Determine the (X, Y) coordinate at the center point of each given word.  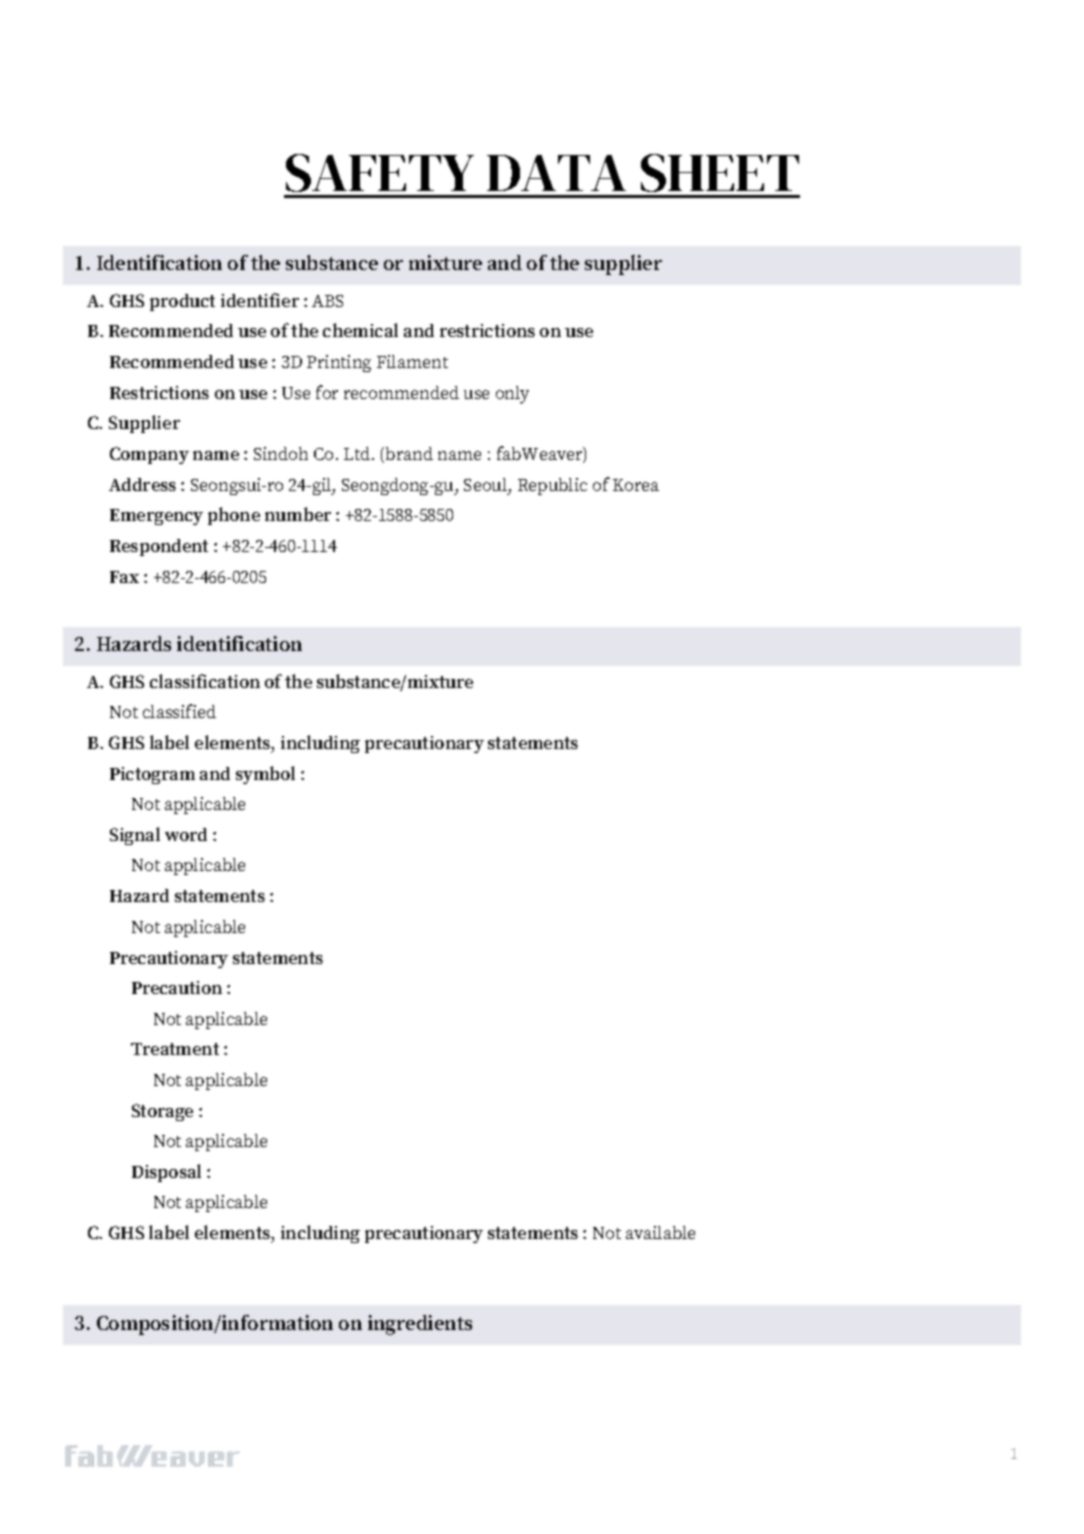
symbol (265, 775)
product (182, 302)
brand (409, 453)
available (660, 1232)
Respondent (159, 547)
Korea (636, 485)
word (186, 834)
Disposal (166, 1173)
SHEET (720, 173)
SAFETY (380, 173)
